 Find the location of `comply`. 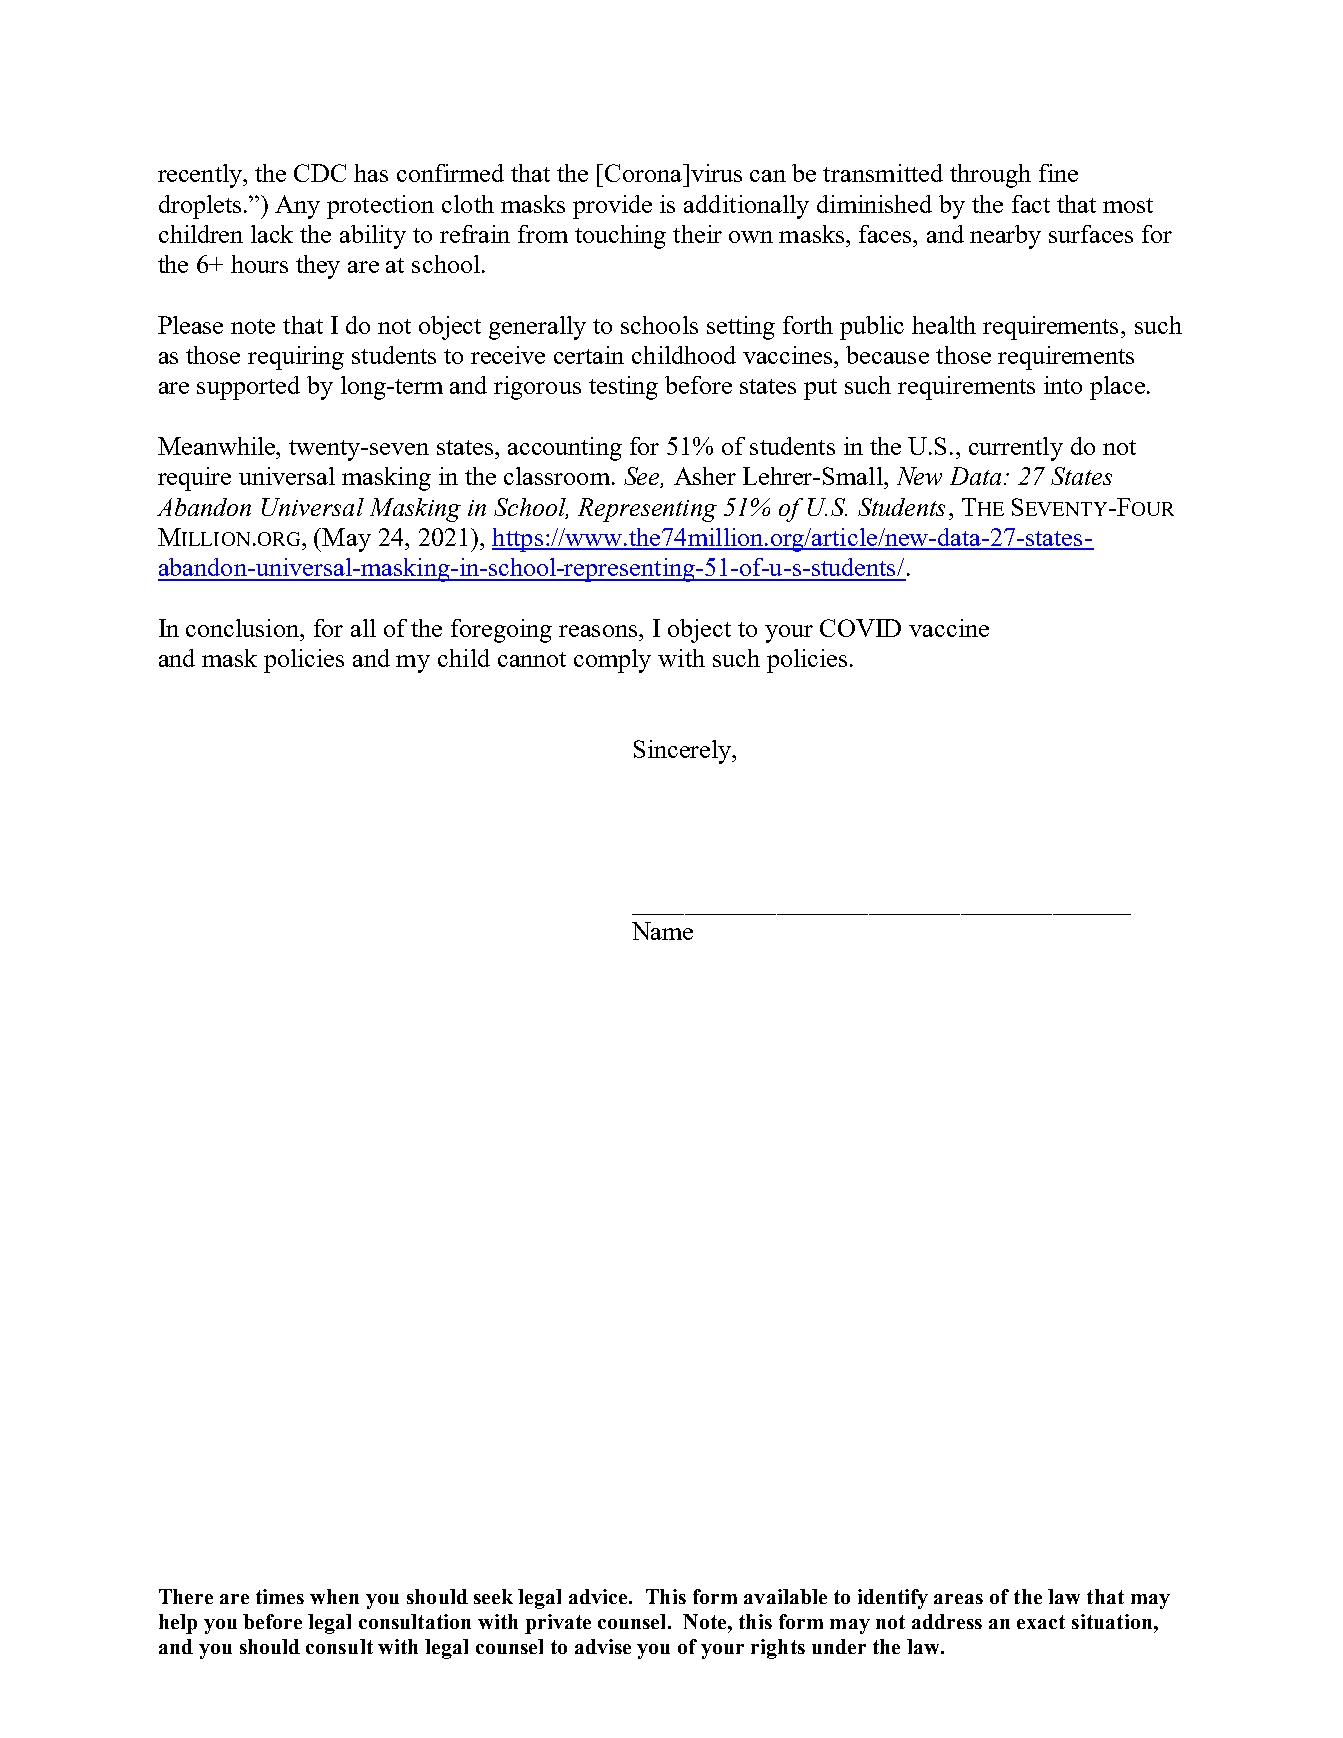

comply is located at coordinates (612, 661).
